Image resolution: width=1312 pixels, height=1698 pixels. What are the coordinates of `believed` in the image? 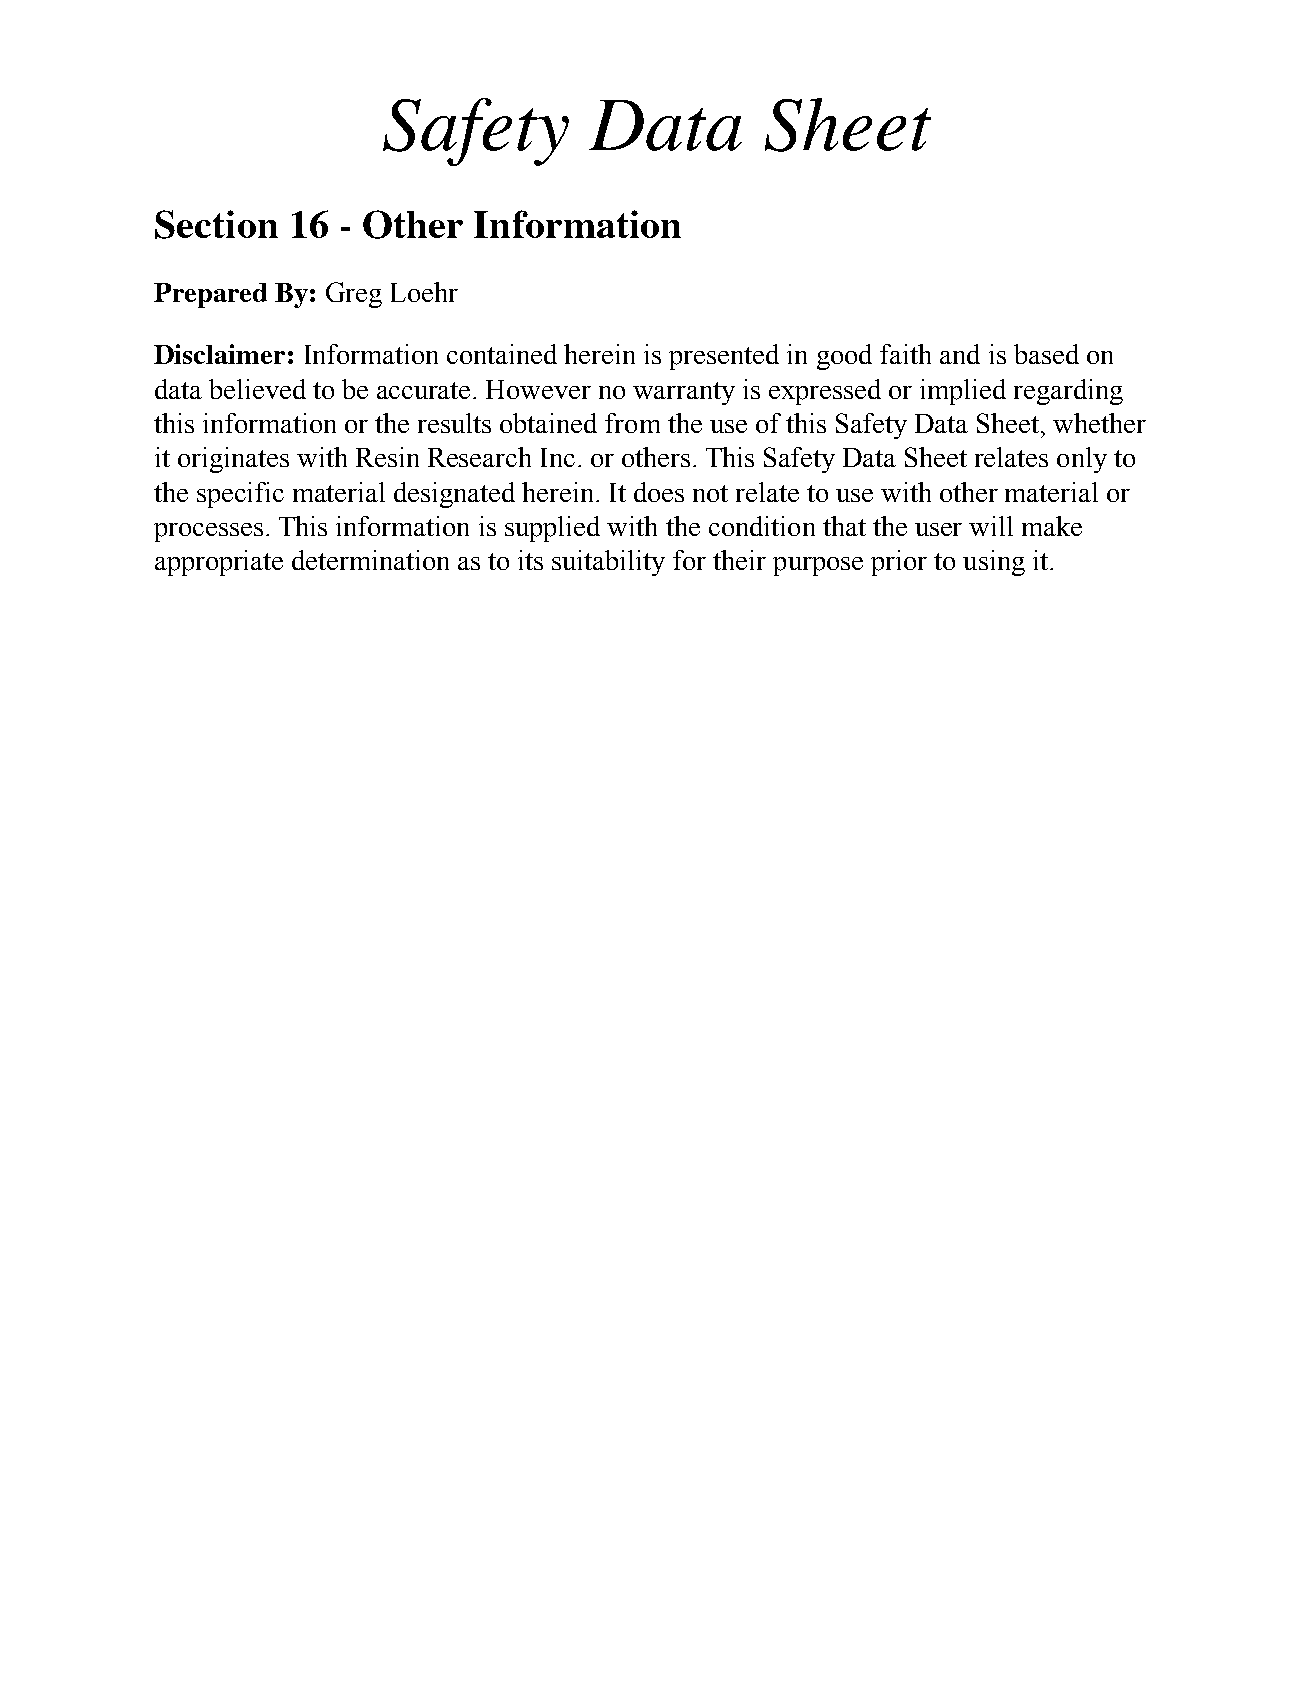 It's located at (257, 389).
